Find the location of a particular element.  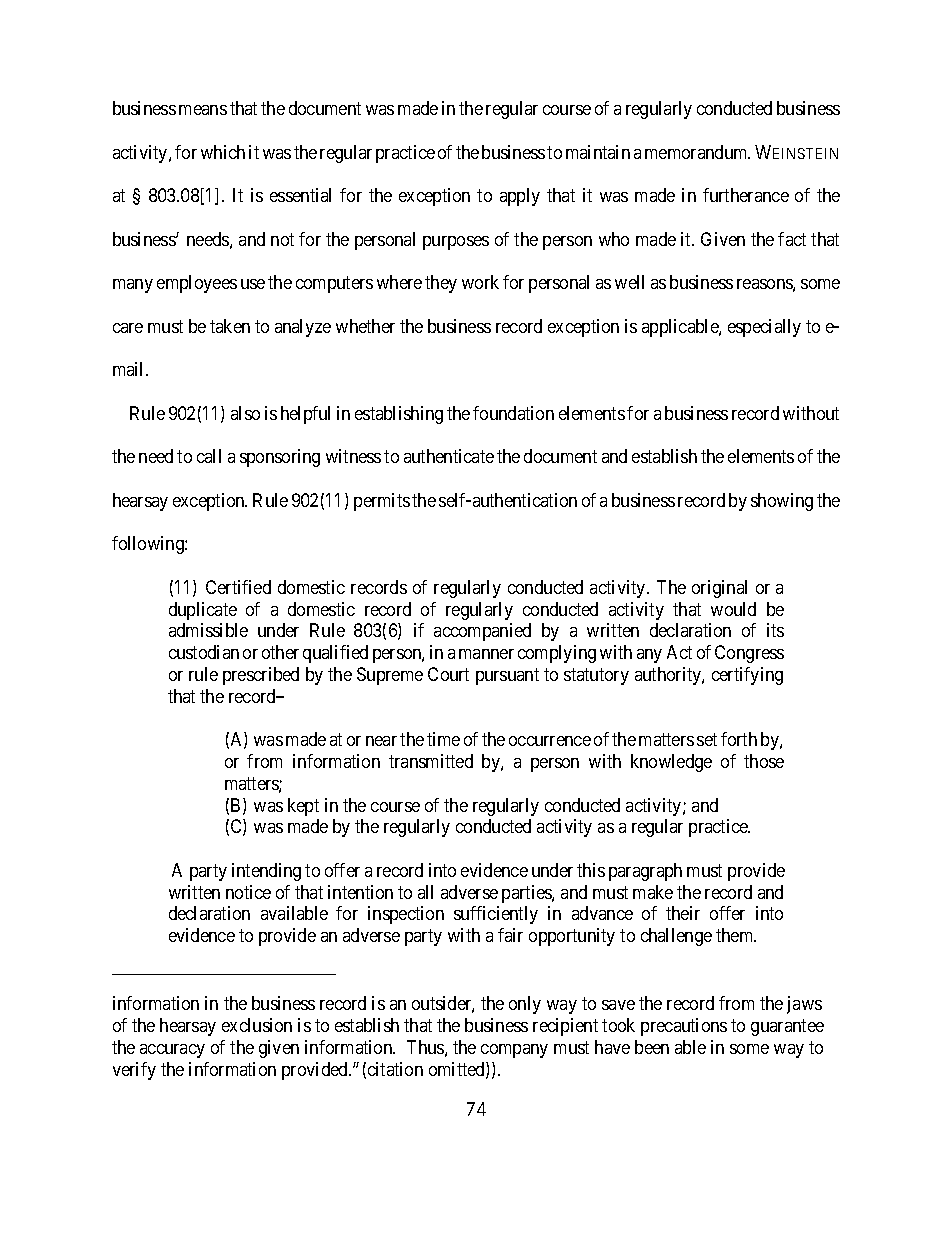

apply is located at coordinates (520, 197).
